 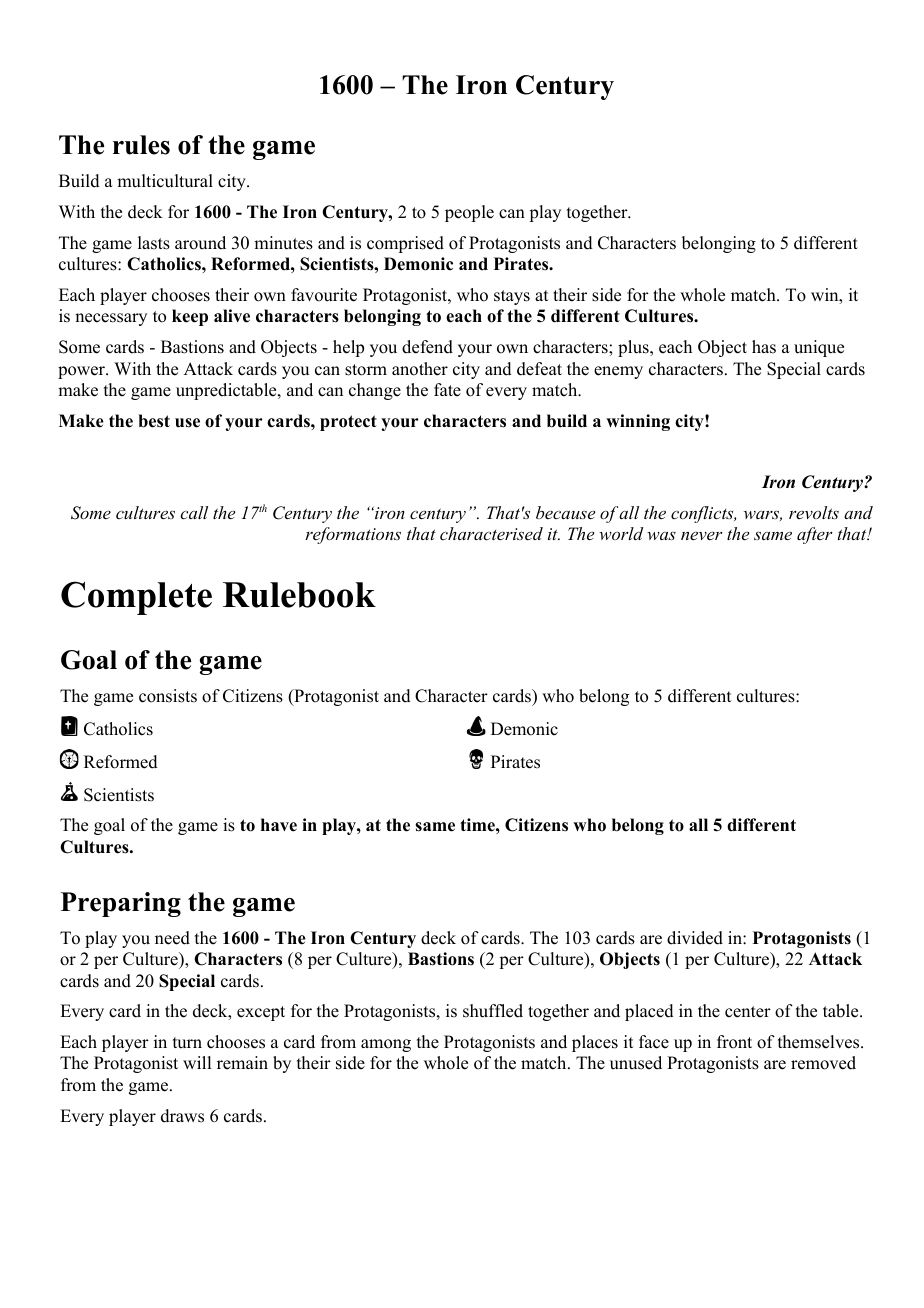 What do you see at coordinates (469, 213) in the document?
I see `people` at bounding box center [469, 213].
